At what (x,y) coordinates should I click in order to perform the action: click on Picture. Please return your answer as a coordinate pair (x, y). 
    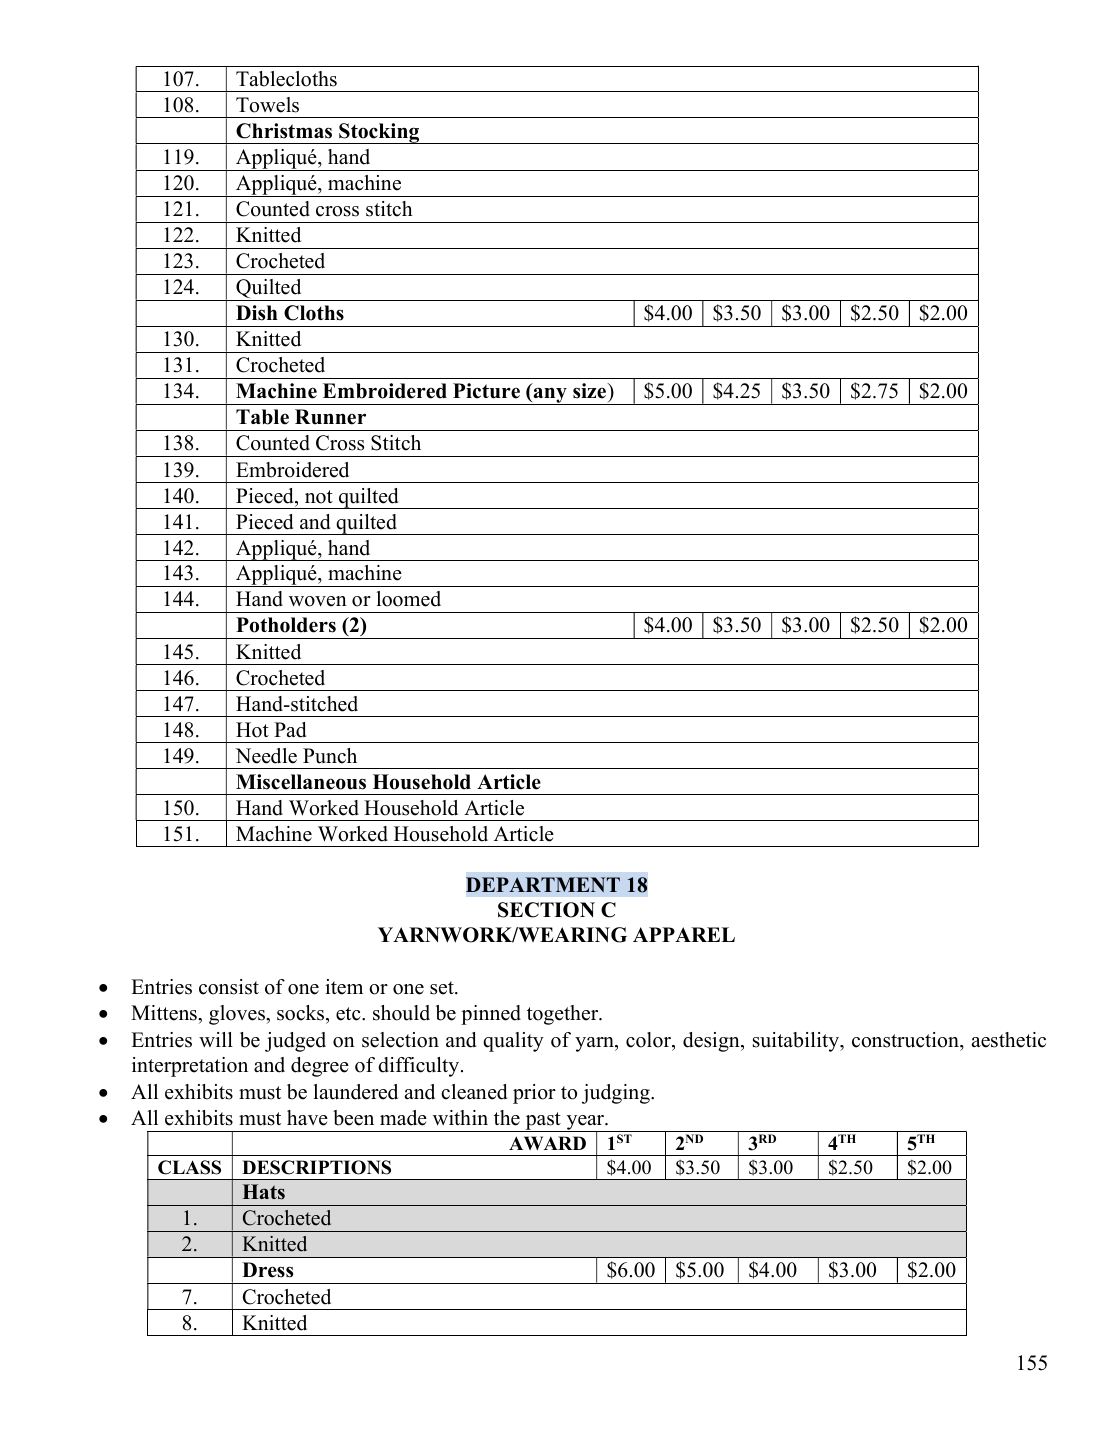
    Looking at the image, I should click on (486, 391).
